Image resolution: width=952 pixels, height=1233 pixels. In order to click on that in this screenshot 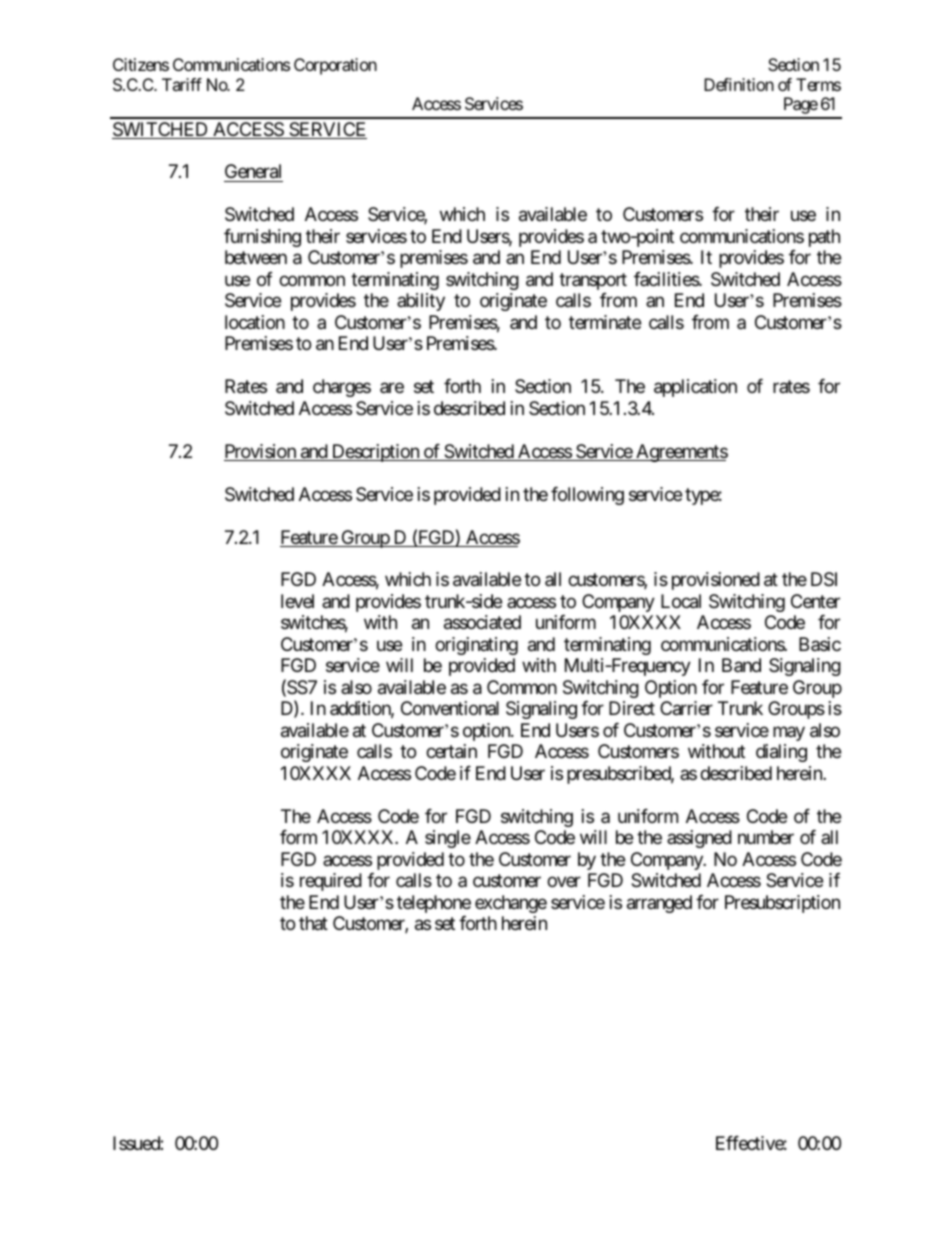, I will do `click(313, 923)`.
